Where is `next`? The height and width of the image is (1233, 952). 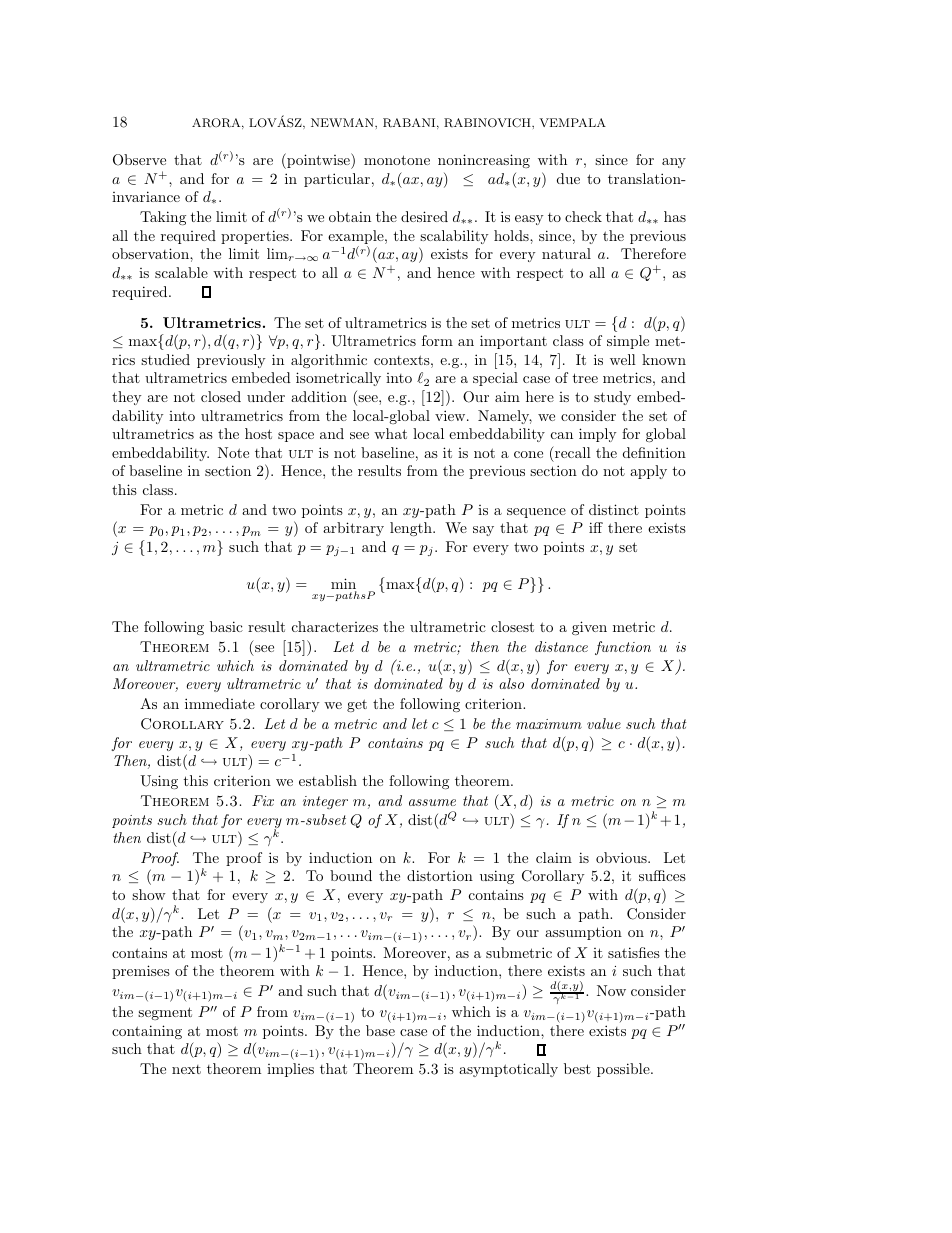 next is located at coordinates (186, 1069).
